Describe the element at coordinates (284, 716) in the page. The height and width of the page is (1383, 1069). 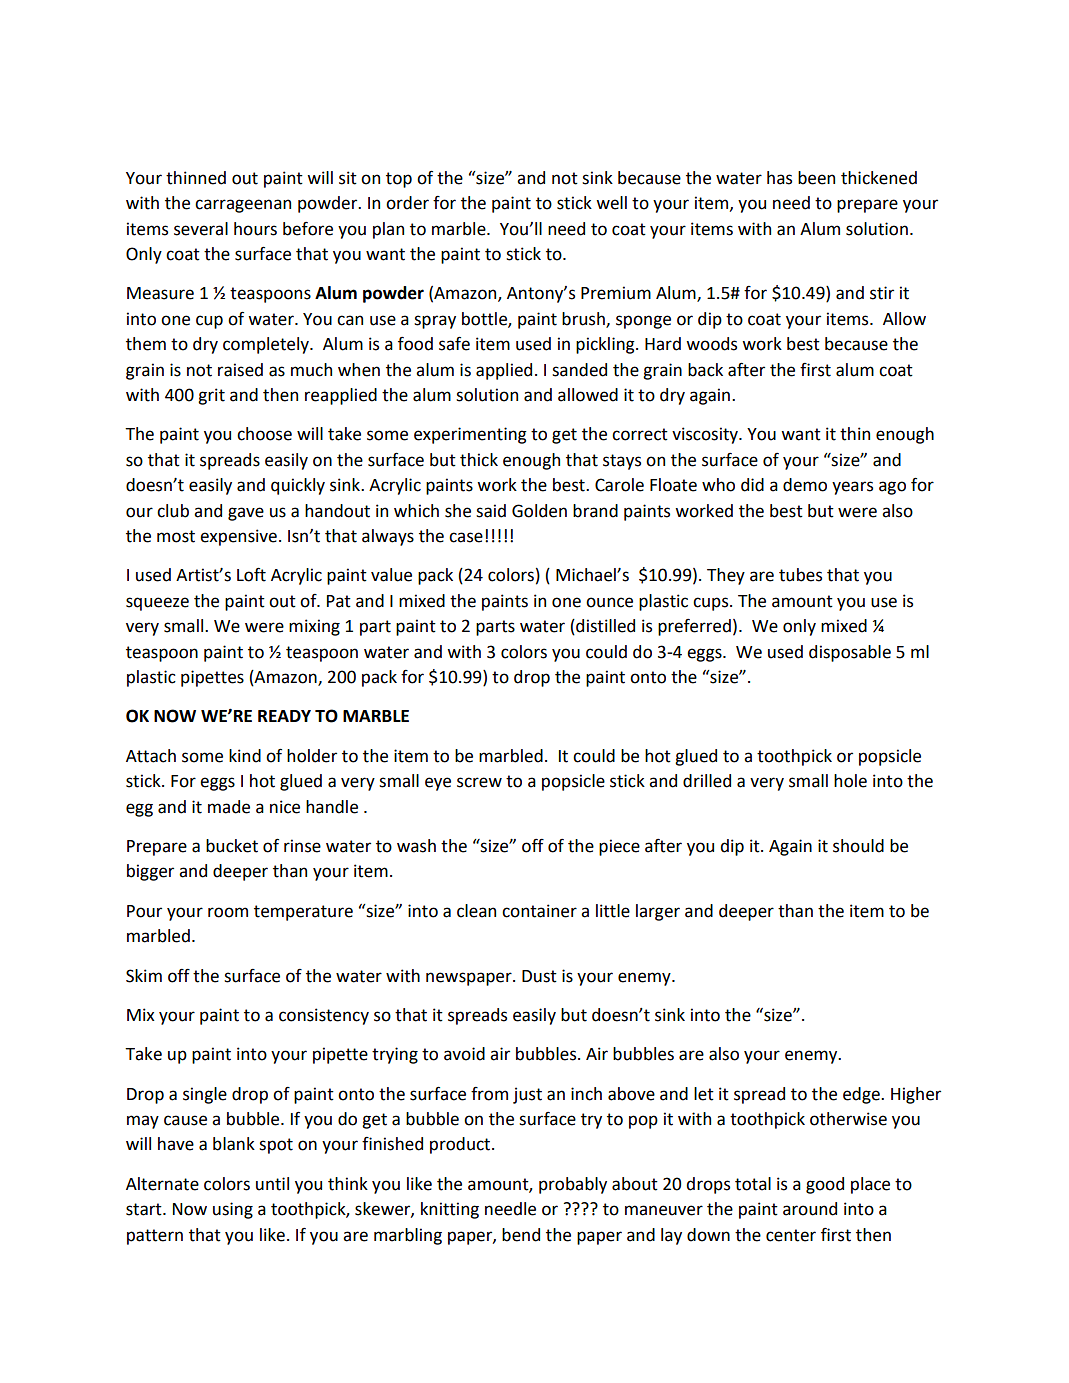
I see `READY` at that location.
